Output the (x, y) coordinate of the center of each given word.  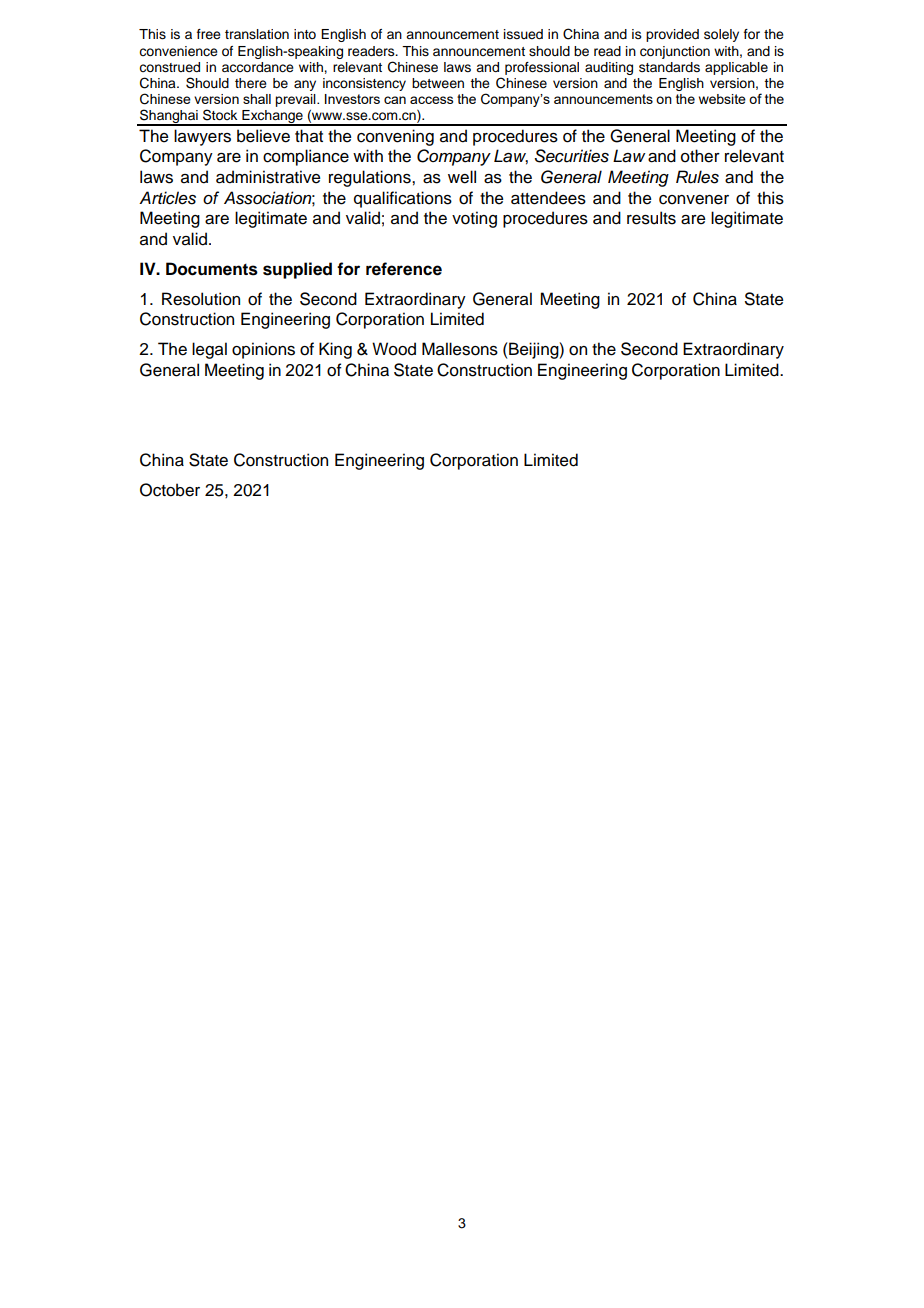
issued (523, 34)
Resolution (201, 299)
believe (263, 136)
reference (404, 269)
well (462, 177)
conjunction (675, 52)
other (700, 156)
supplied (297, 270)
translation (257, 34)
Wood (394, 349)
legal (209, 350)
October (170, 490)
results (651, 218)
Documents (212, 269)
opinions (263, 350)
